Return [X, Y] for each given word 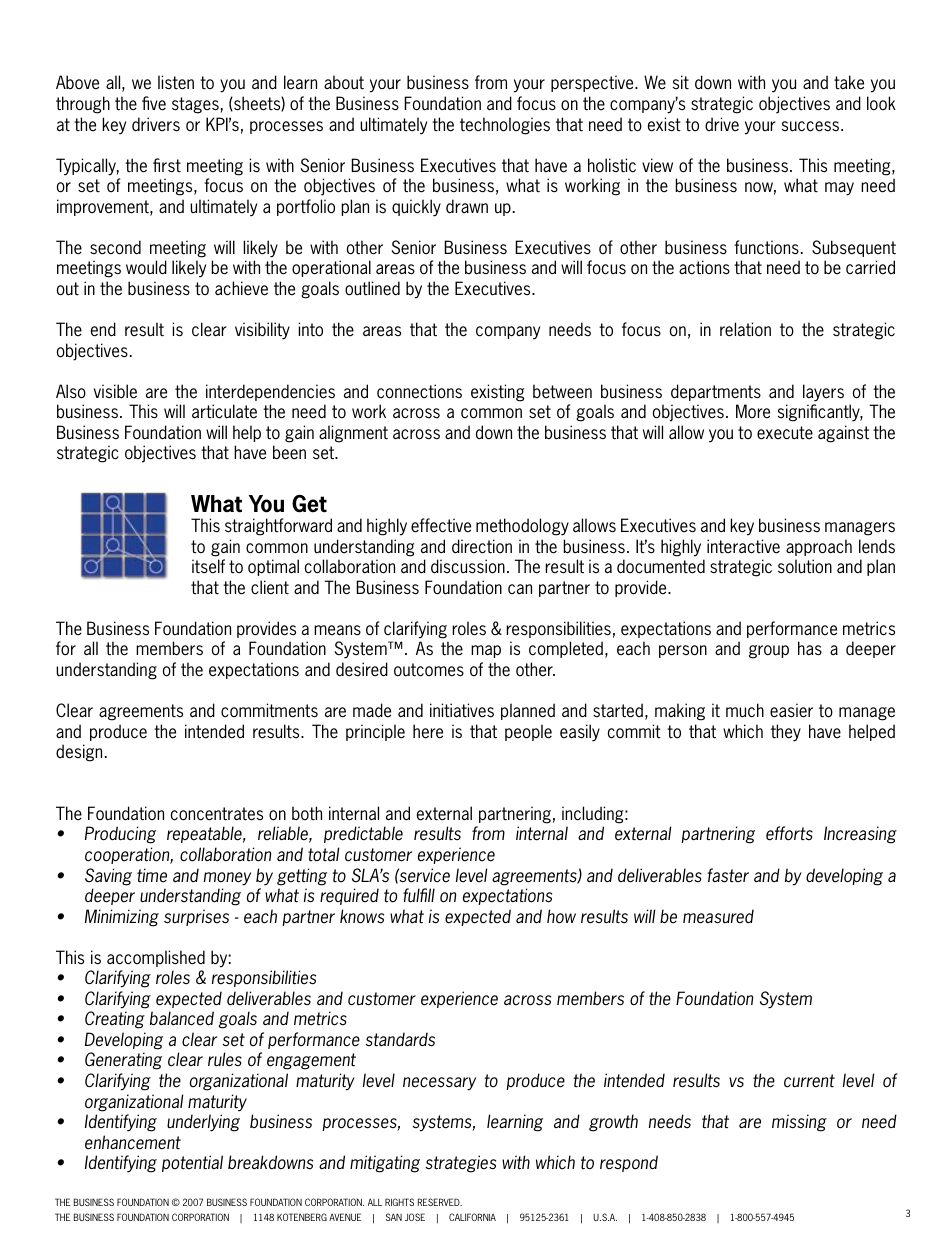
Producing [120, 835]
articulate [224, 411]
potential [192, 1163]
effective [441, 525]
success [812, 126]
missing [799, 1123]
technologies [505, 126]
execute [785, 433]
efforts [789, 833]
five [154, 103]
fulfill [419, 895]
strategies [460, 1164]
